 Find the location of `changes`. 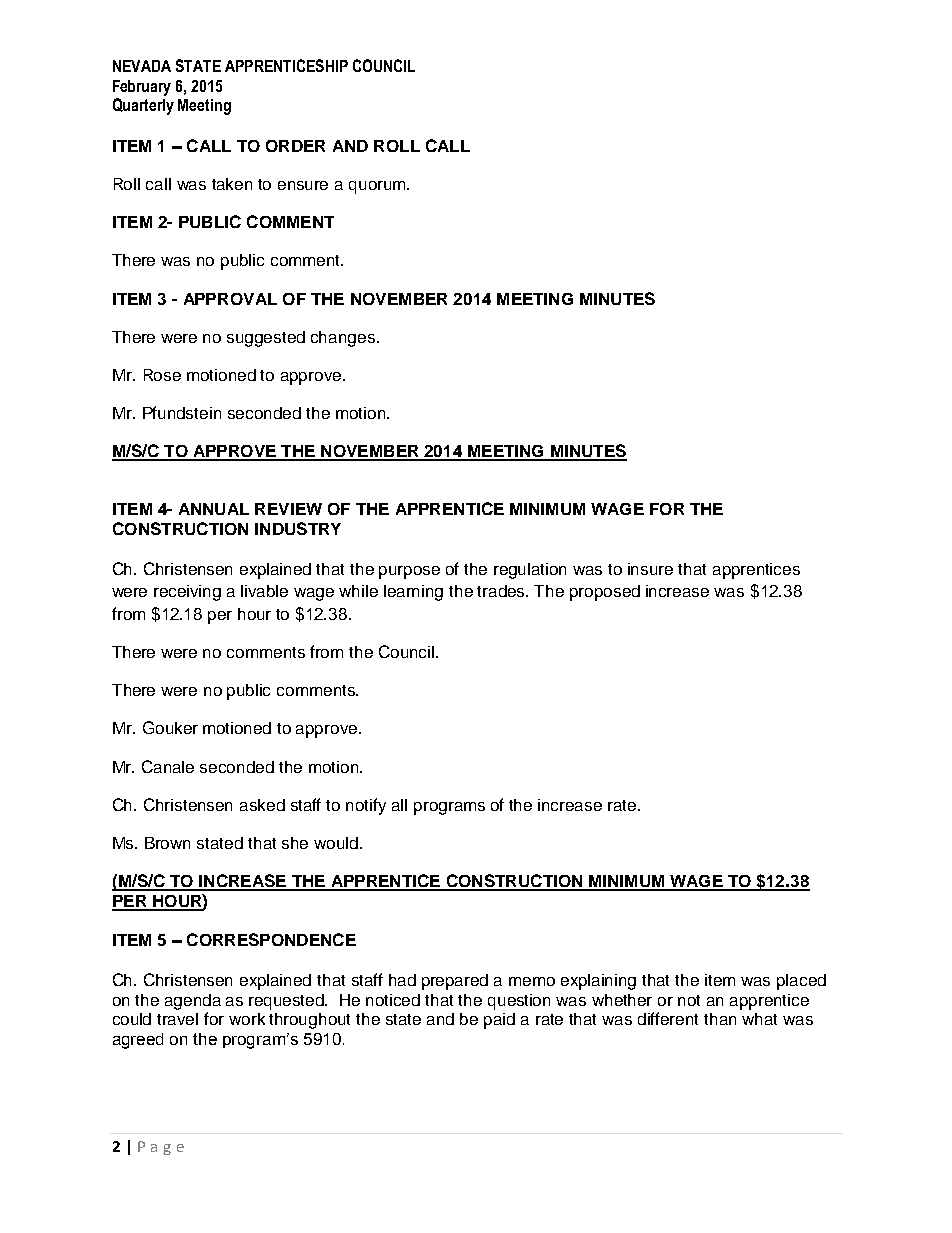

changes is located at coordinates (344, 339).
